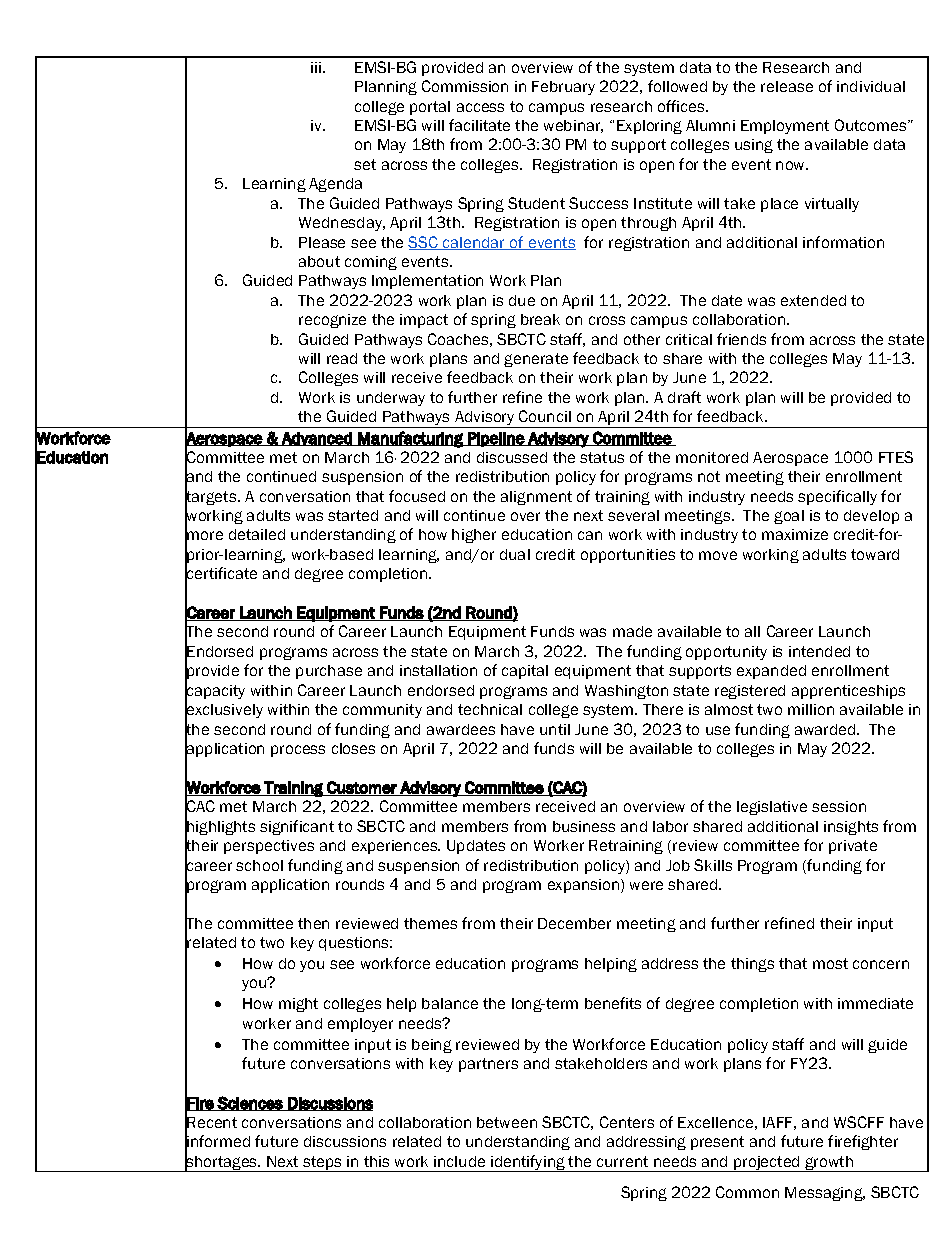 This page has height=1233, width=952. Describe the element at coordinates (525, 672) in the page. I see `capital` at that location.
